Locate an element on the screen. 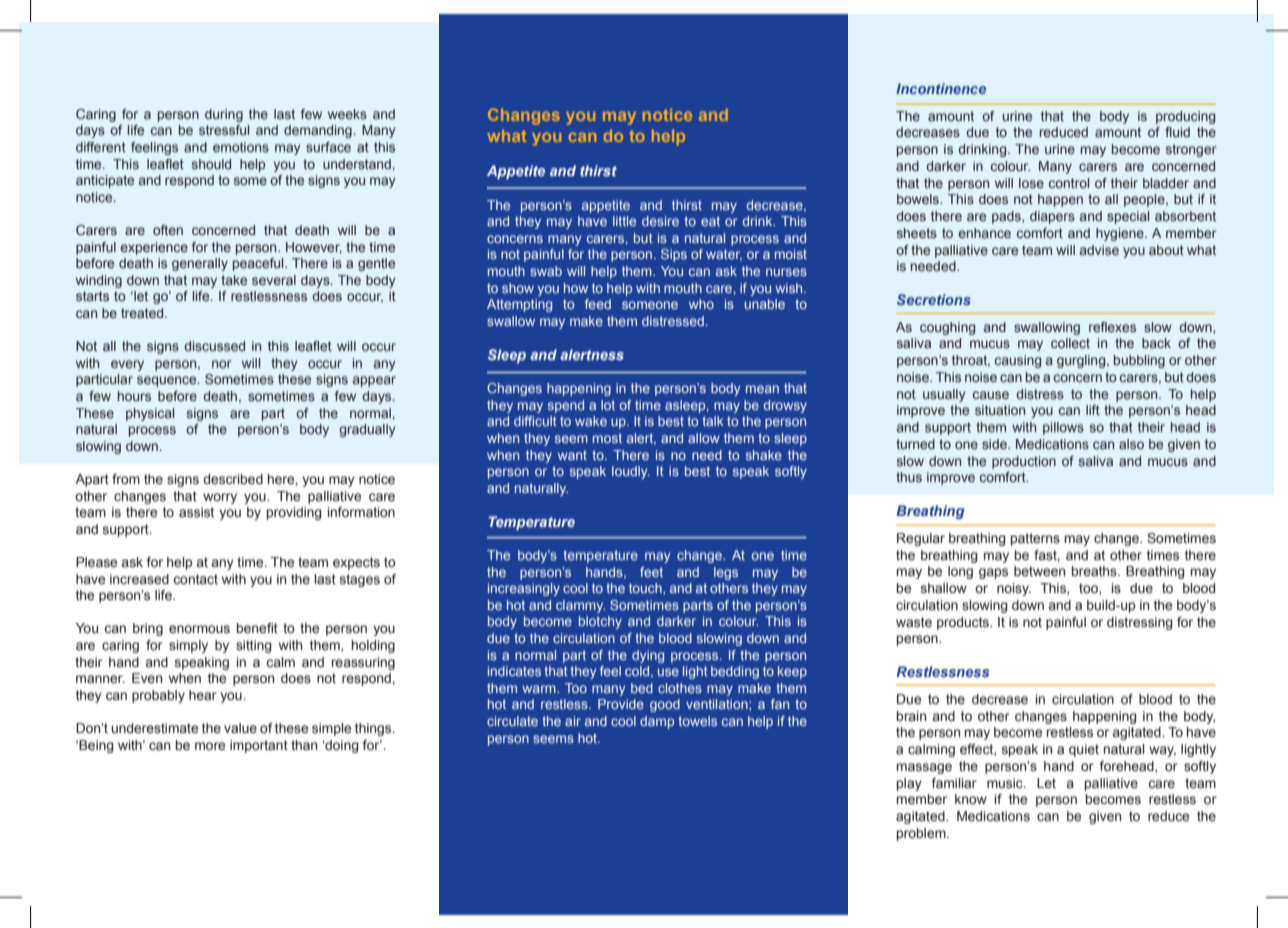 This screenshot has height=928, width=1288. described is located at coordinates (233, 479).
